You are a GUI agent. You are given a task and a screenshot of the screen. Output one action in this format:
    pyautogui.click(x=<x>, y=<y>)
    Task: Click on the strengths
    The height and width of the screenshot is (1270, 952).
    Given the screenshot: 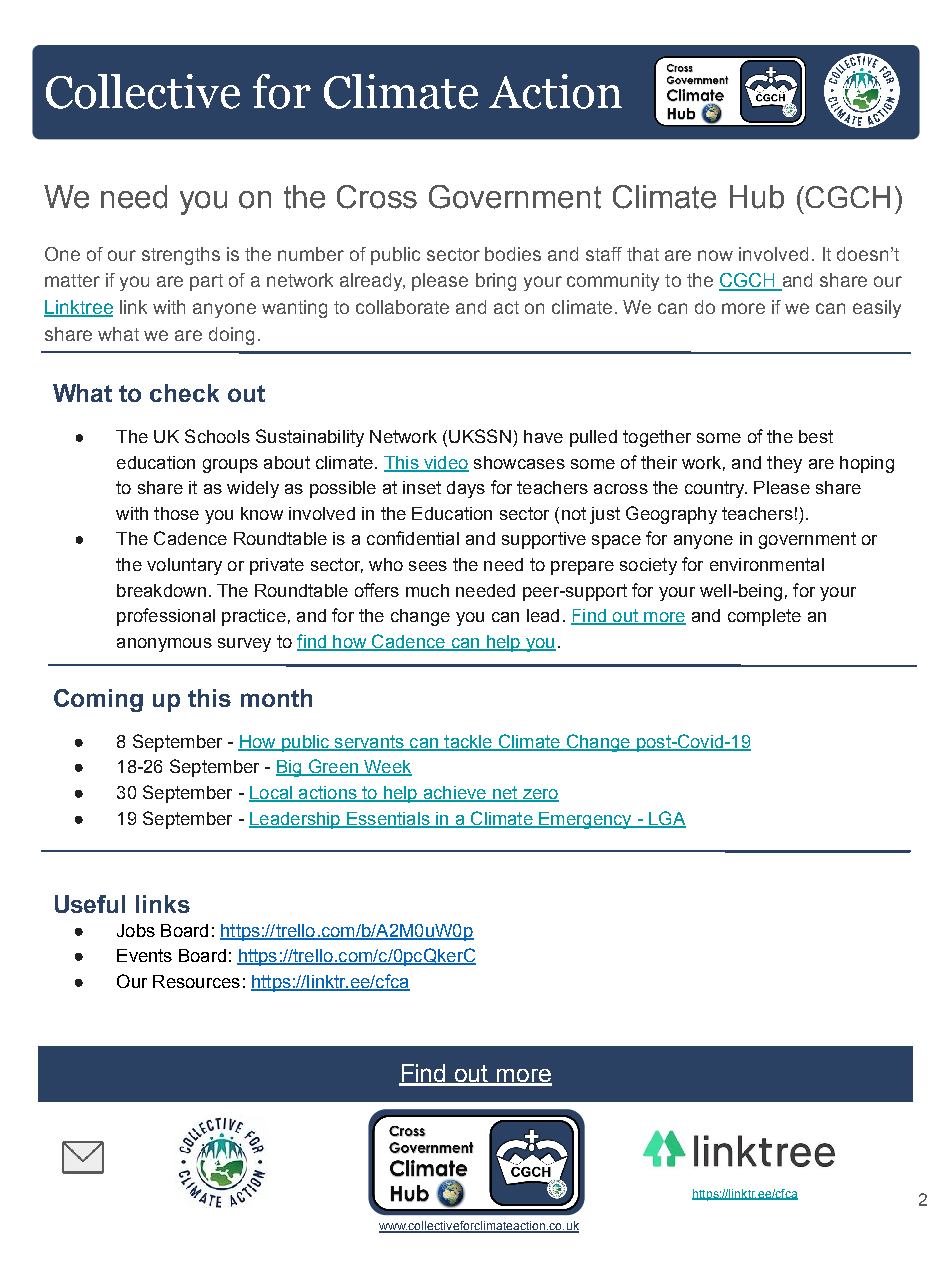 What is the action you would take?
    pyautogui.click(x=181, y=256)
